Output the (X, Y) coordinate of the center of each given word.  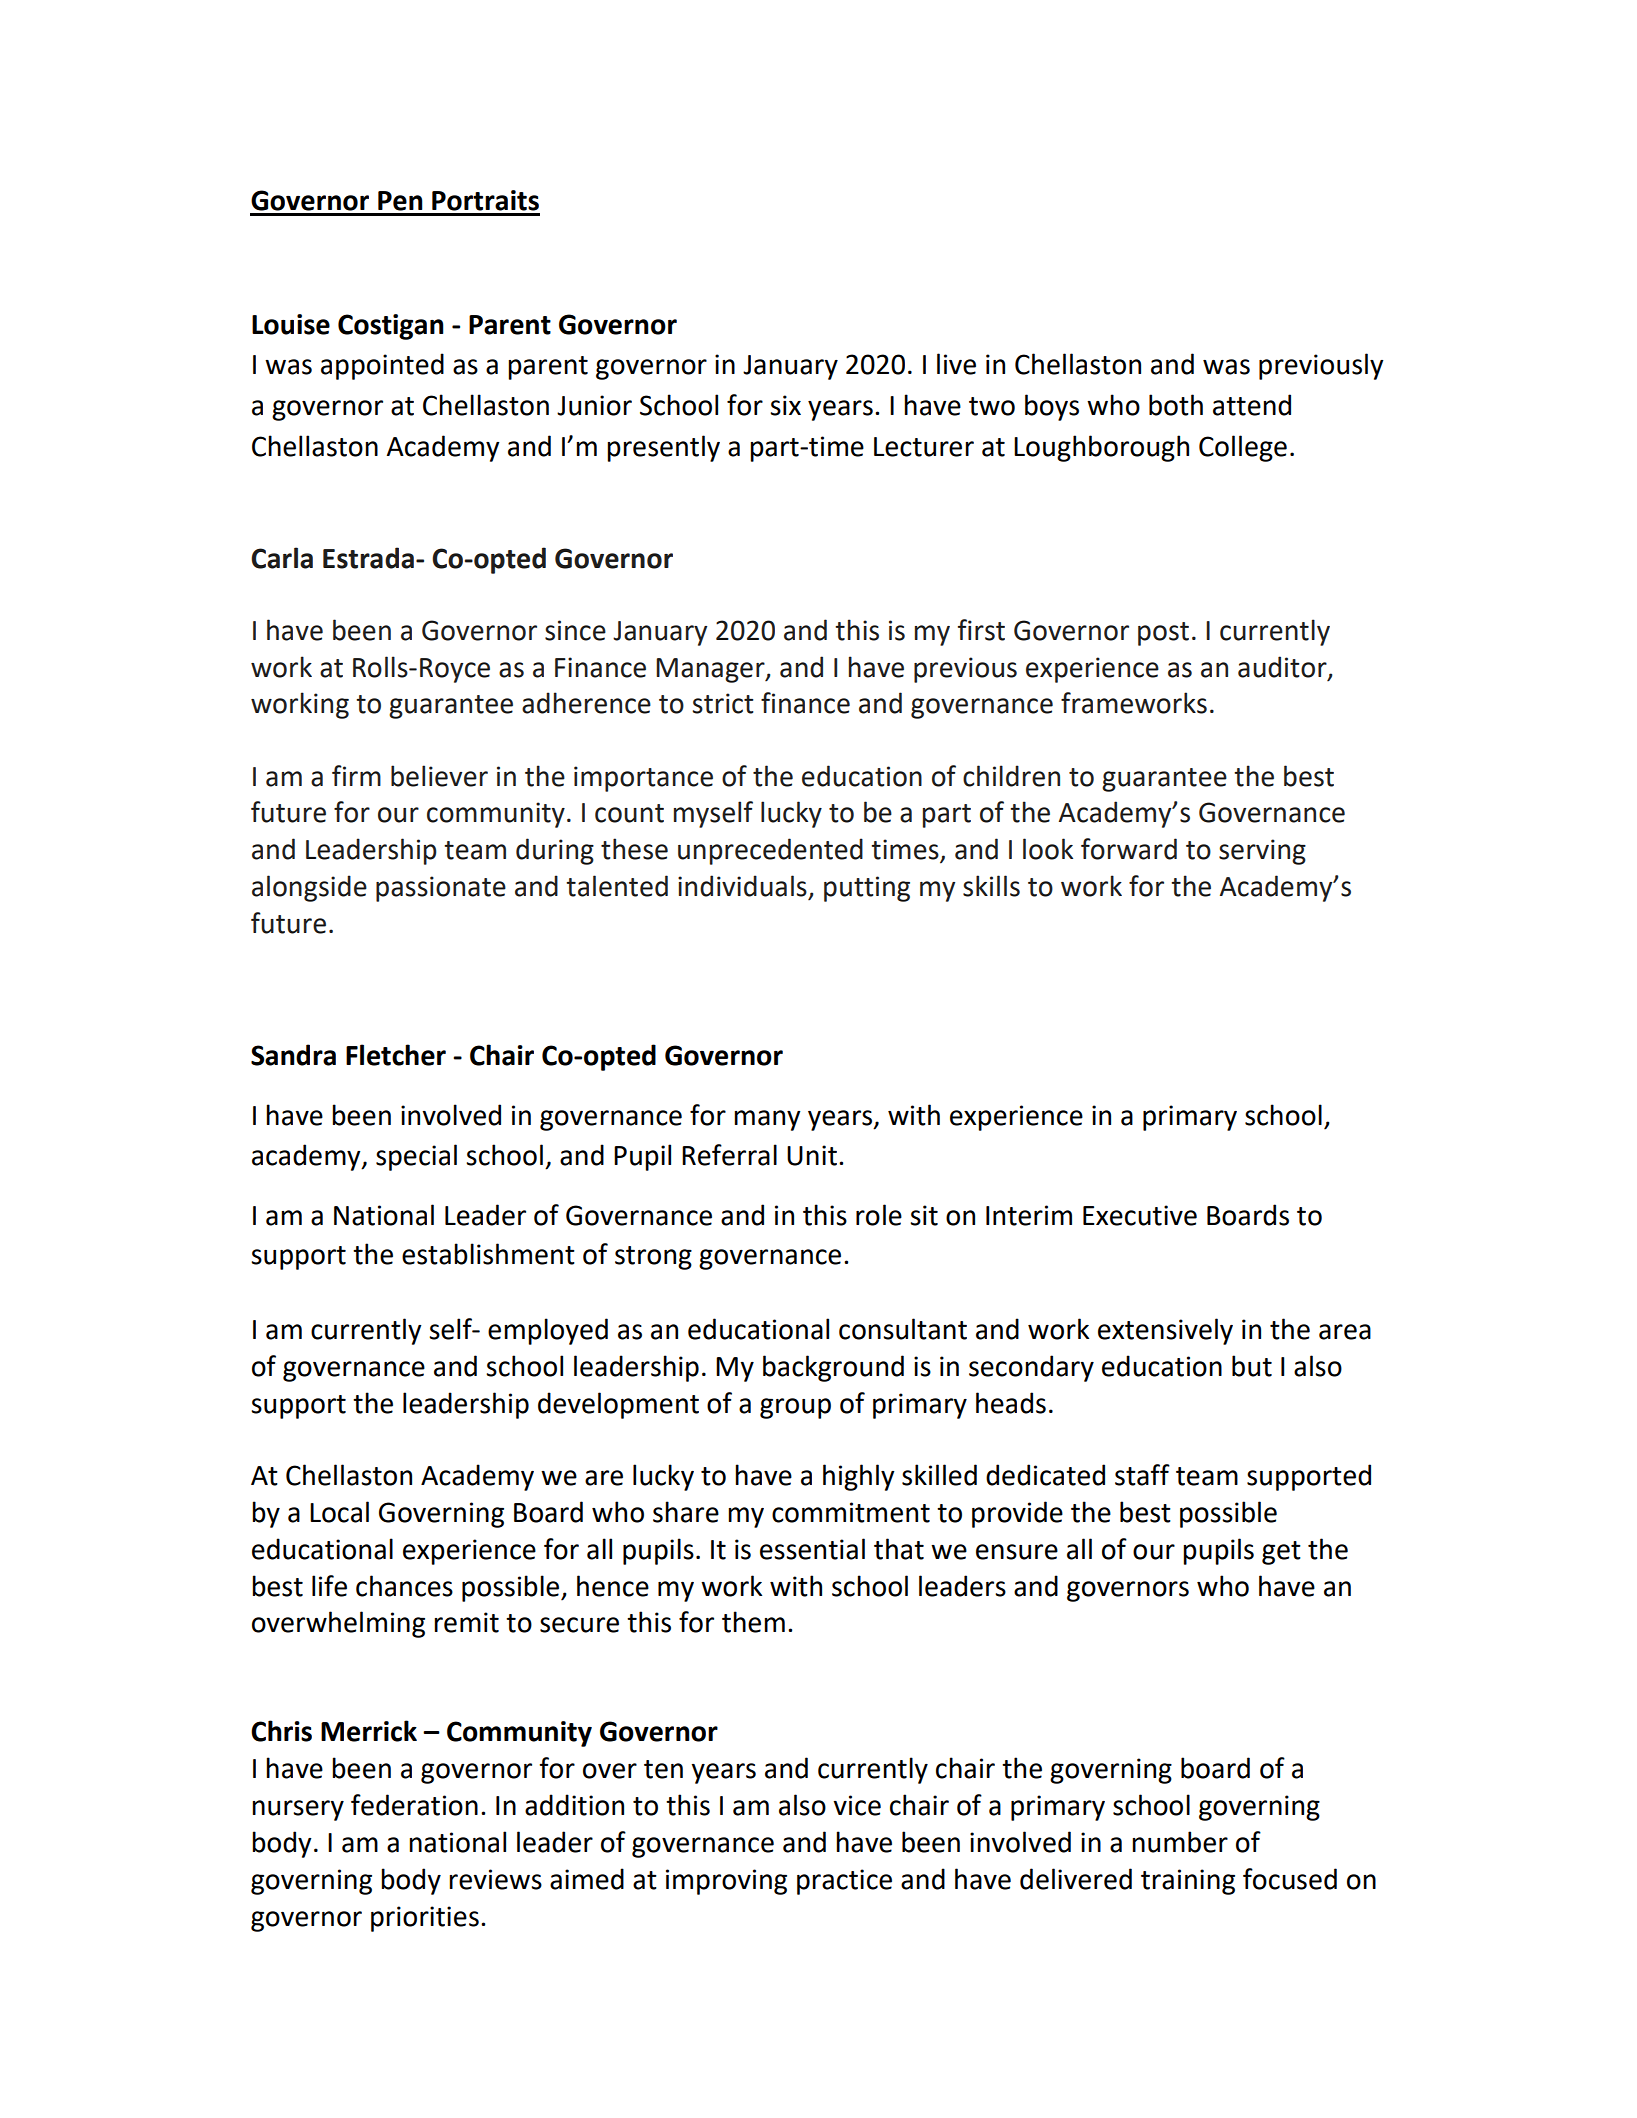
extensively (1165, 1331)
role (879, 1215)
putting (867, 889)
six (785, 405)
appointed (382, 366)
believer (439, 776)
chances (404, 1586)
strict (723, 703)
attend (1252, 405)
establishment (488, 1254)
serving (1262, 852)
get (1281, 1553)
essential (812, 1549)
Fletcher (396, 1055)
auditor (1283, 667)
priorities (425, 1919)
